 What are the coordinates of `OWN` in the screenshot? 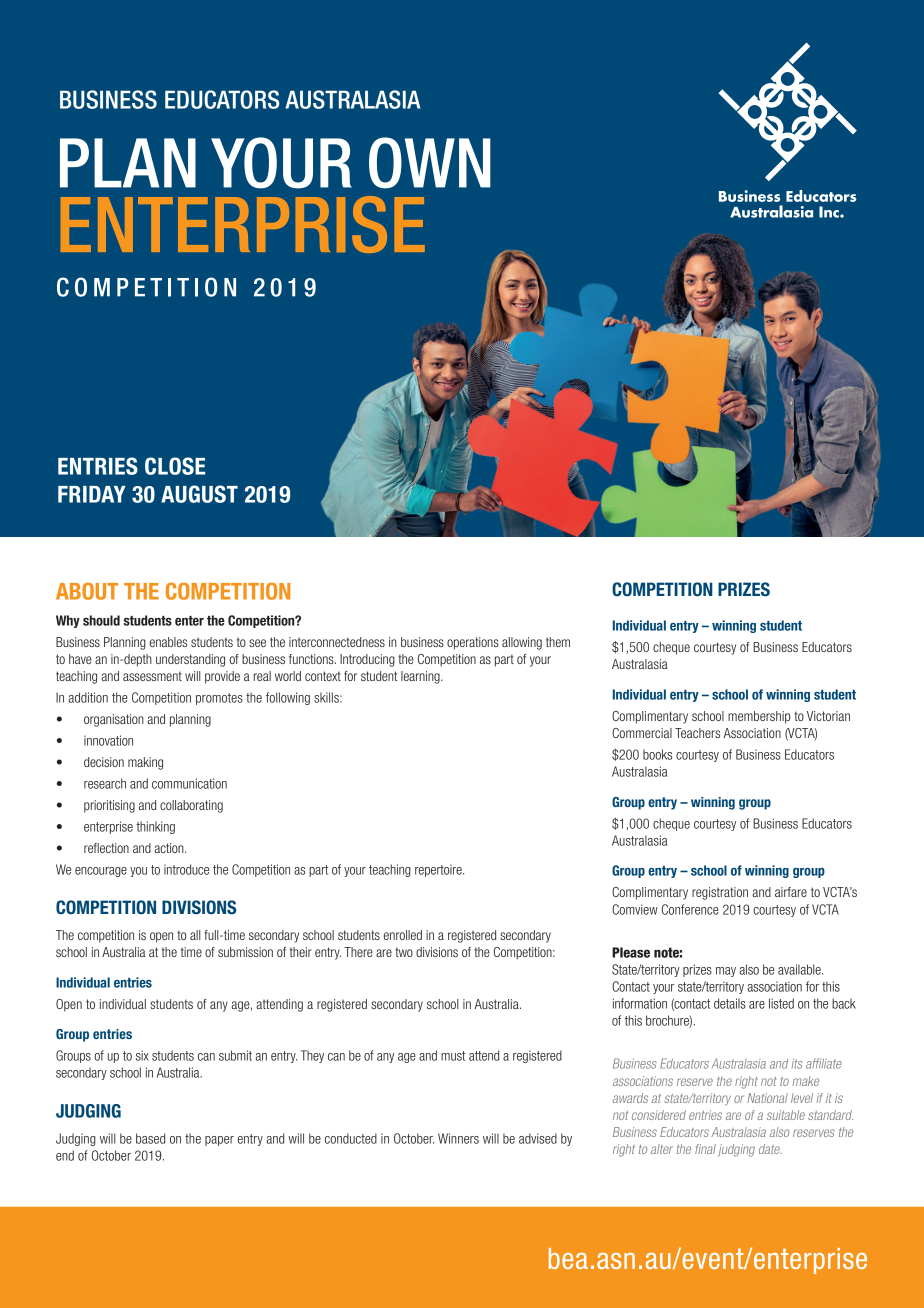 It's located at (430, 163).
